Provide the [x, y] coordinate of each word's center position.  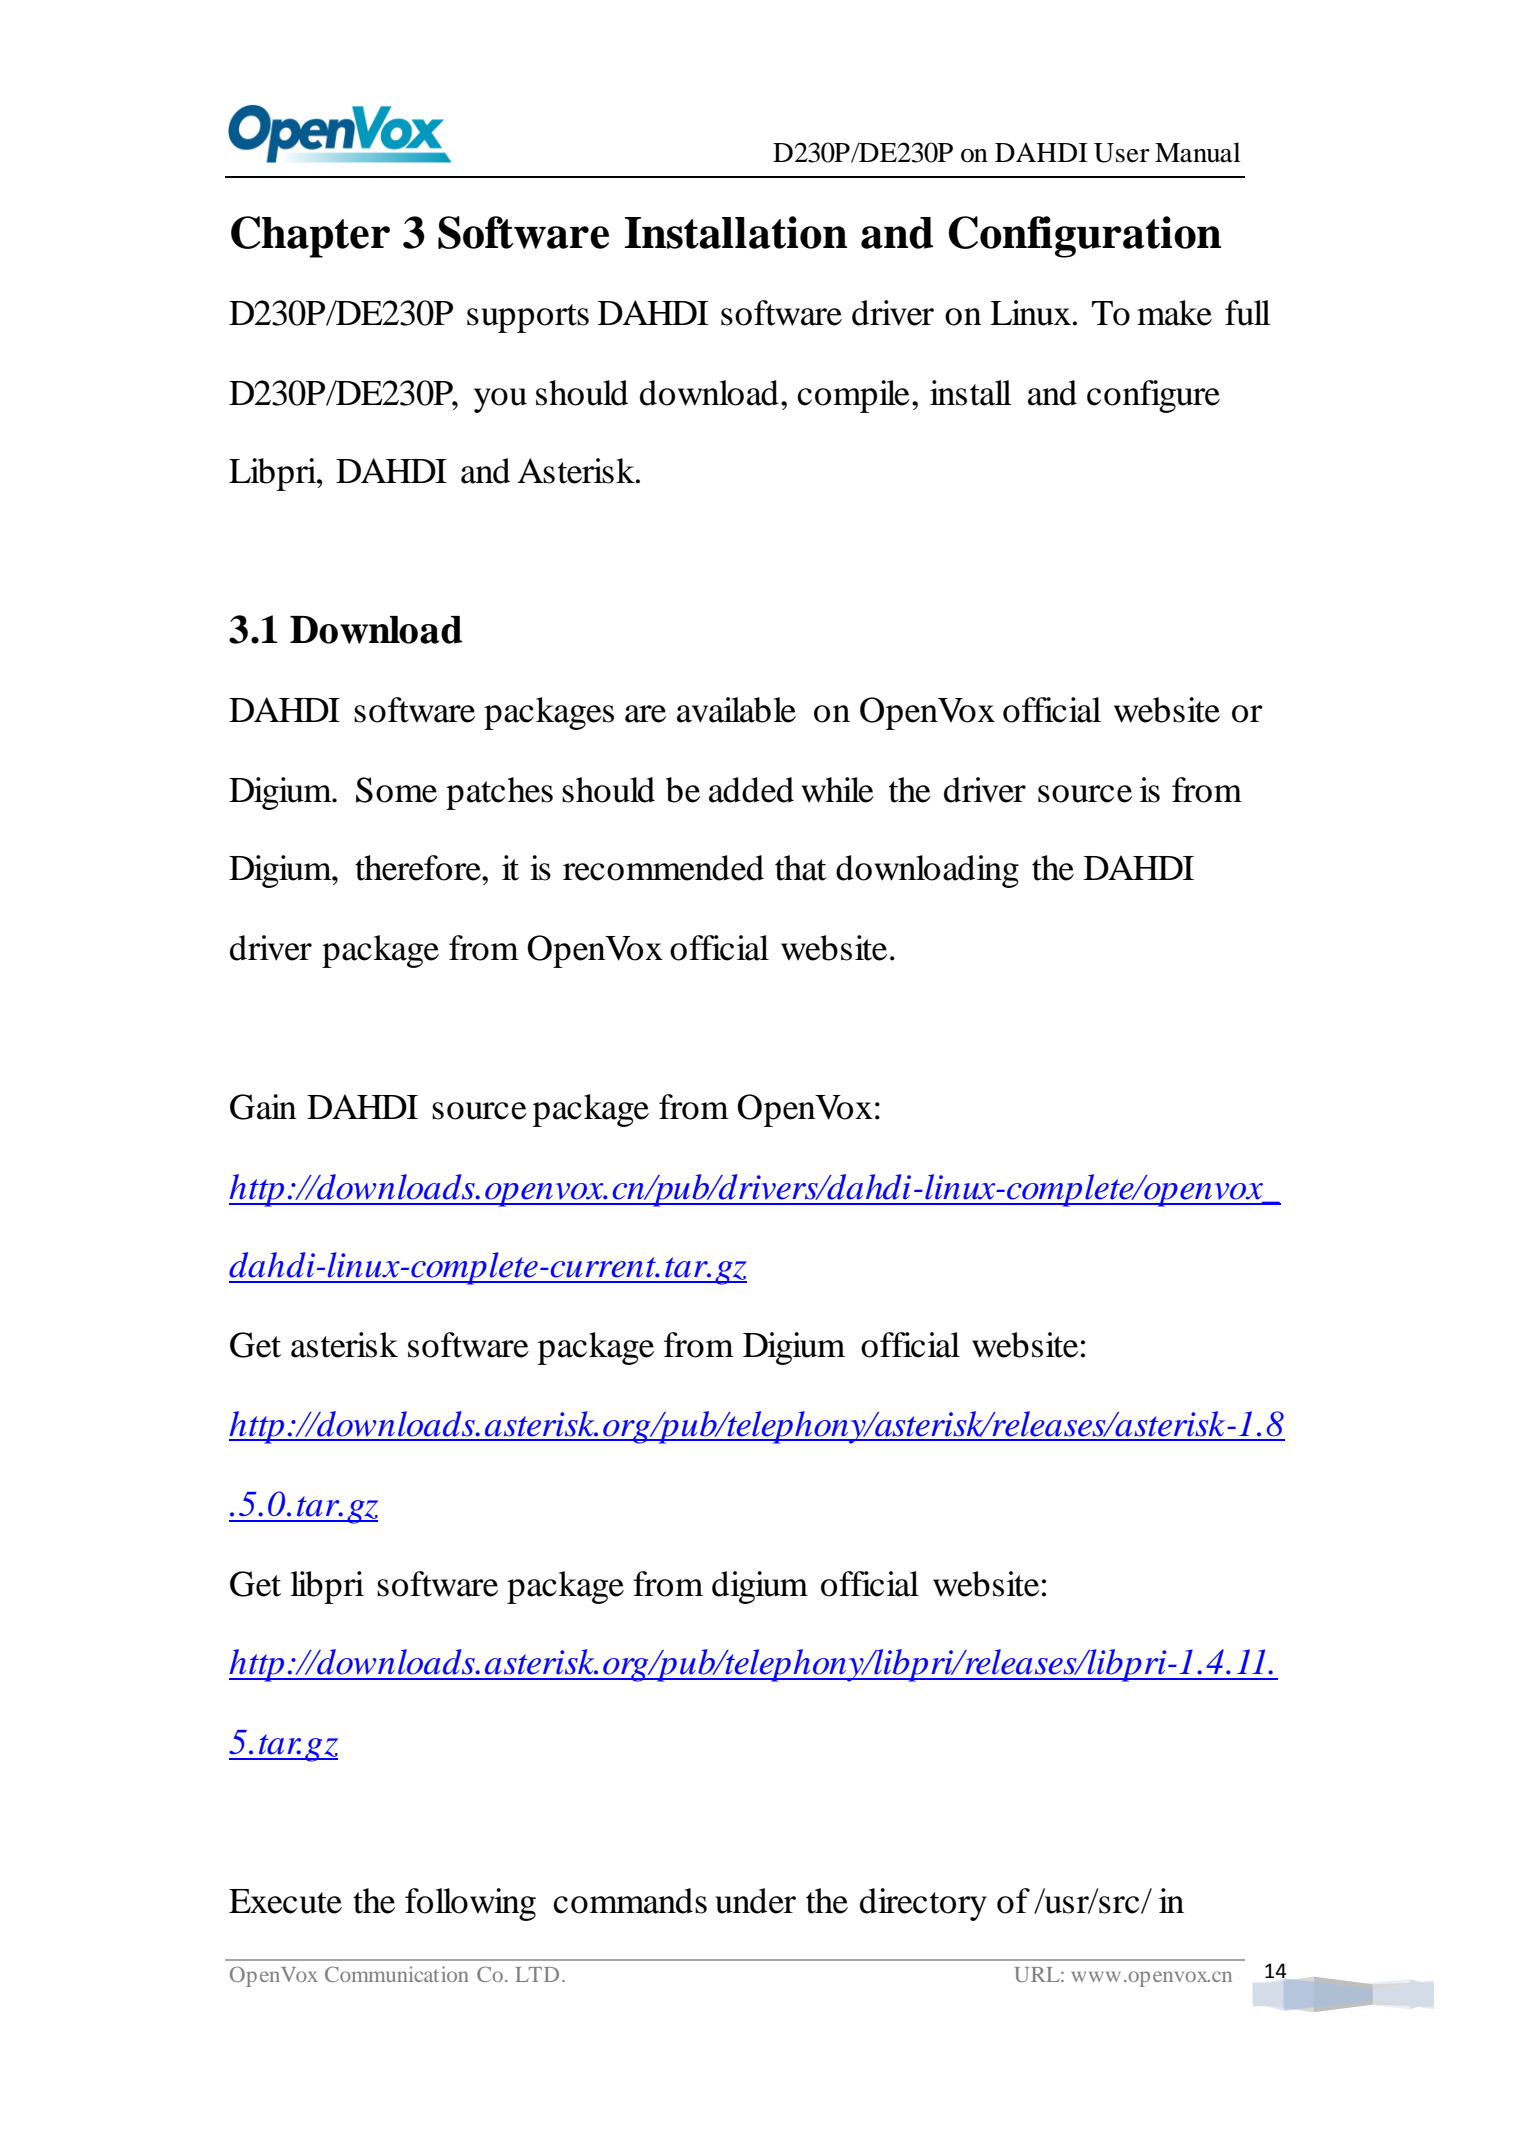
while [837, 790]
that [801, 868]
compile [853, 396]
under [755, 1901]
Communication [396, 1974]
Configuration [1084, 237]
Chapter [310, 237]
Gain [263, 1107]
